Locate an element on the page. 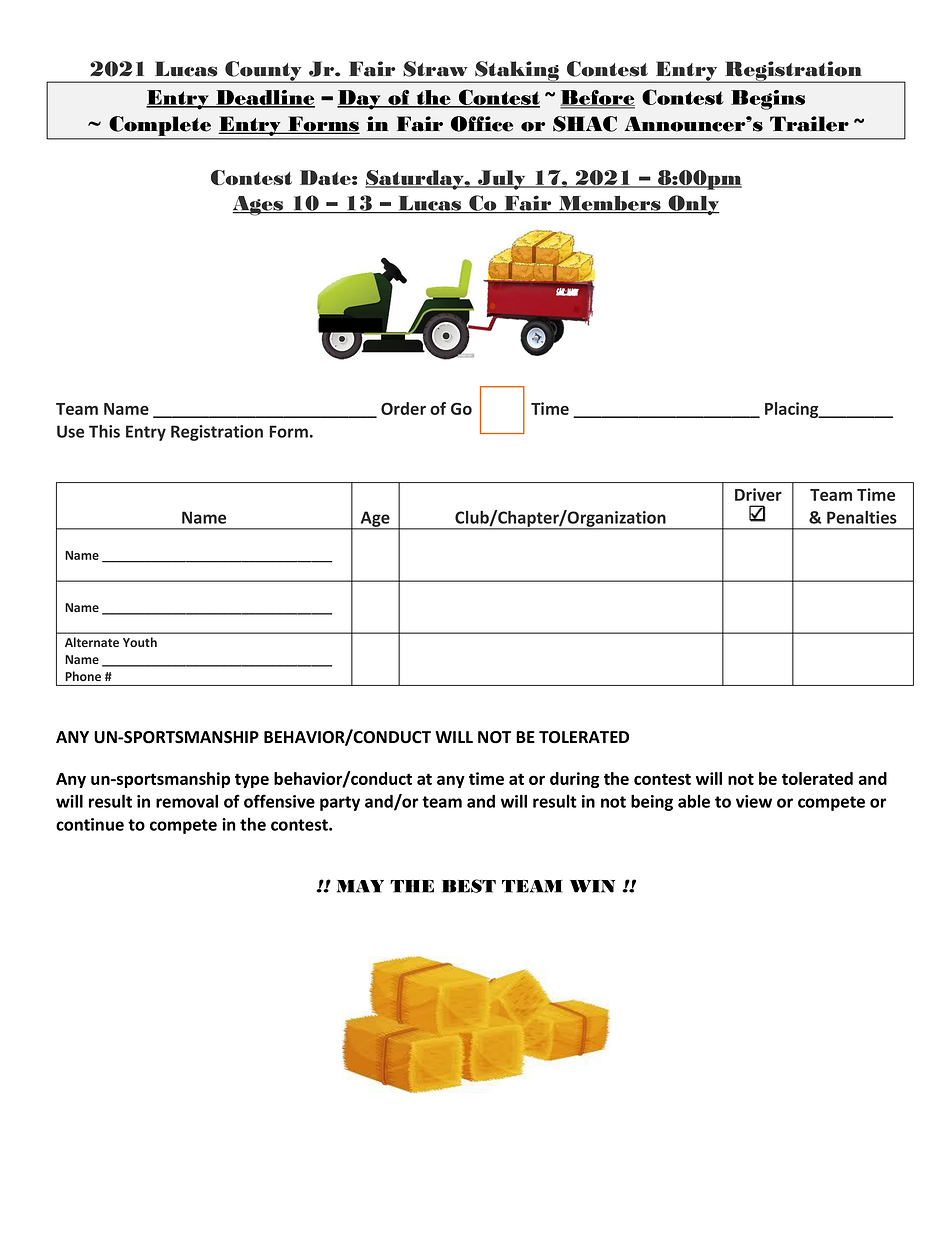 This page has width=952, height=1233. Order is located at coordinates (403, 408).
